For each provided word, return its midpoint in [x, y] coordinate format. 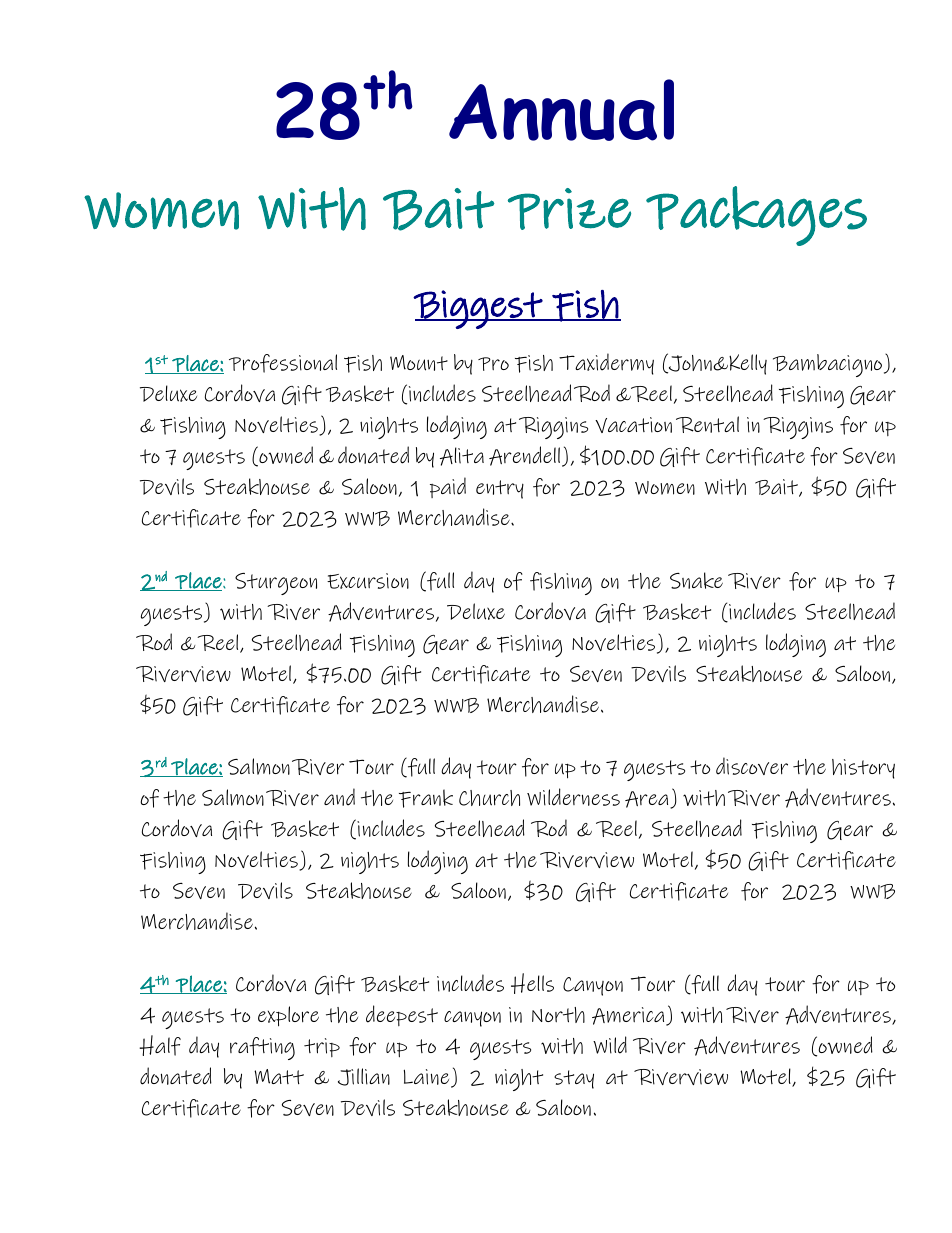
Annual [561, 110]
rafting [262, 1048]
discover [752, 766]
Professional [283, 363]
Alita [462, 456]
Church [489, 798]
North [558, 1015]
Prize [569, 209]
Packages [756, 216]
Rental [707, 424]
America [629, 1016]
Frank [426, 798]
